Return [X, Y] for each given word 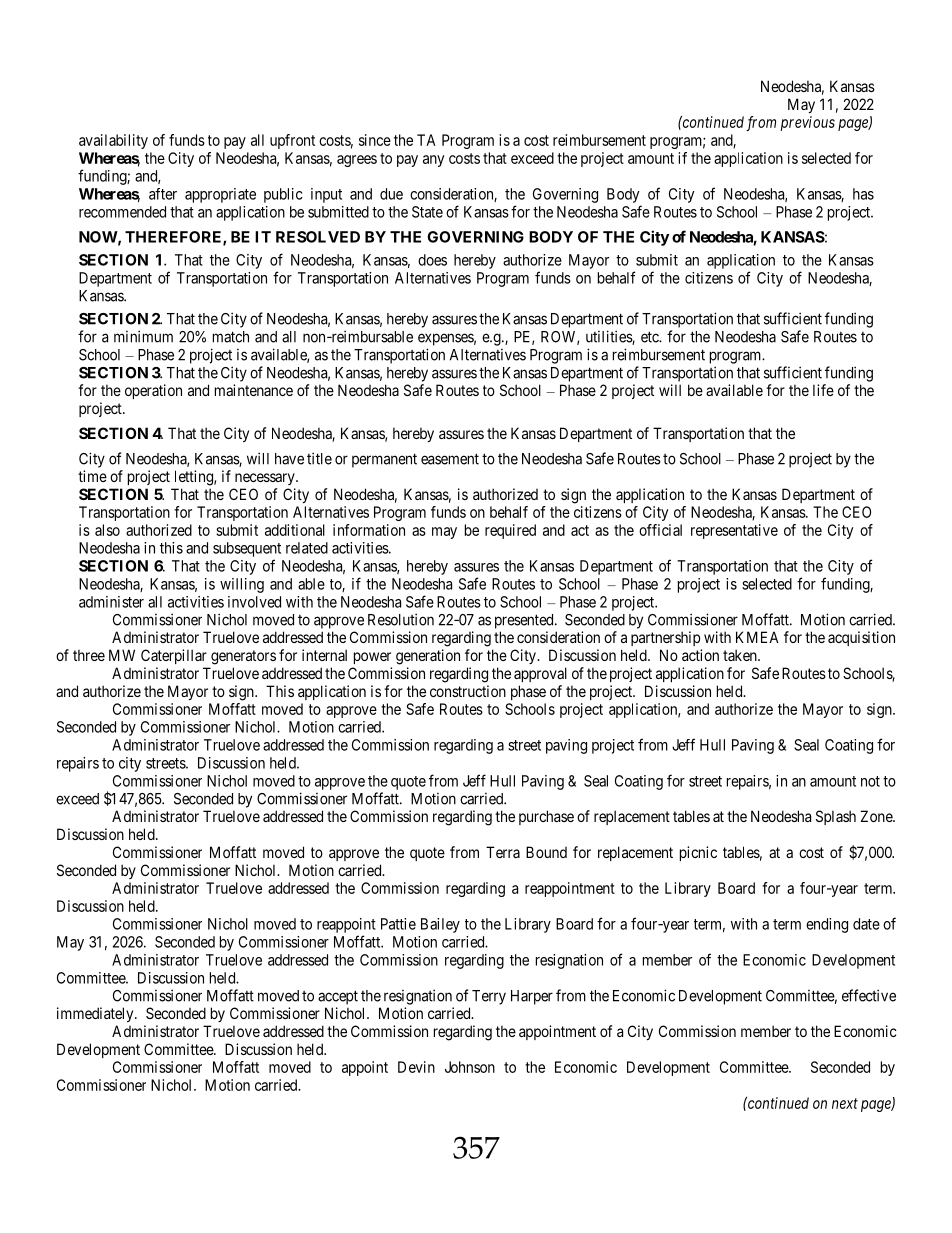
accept [338, 997]
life [823, 390]
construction [468, 691]
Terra [503, 852]
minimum [143, 336]
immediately [96, 1014]
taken [741, 655]
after [163, 194]
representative [734, 531]
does [432, 260]
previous [807, 123]
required [510, 531]
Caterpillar [174, 656]
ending [827, 925]
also [107, 530]
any [433, 161]
